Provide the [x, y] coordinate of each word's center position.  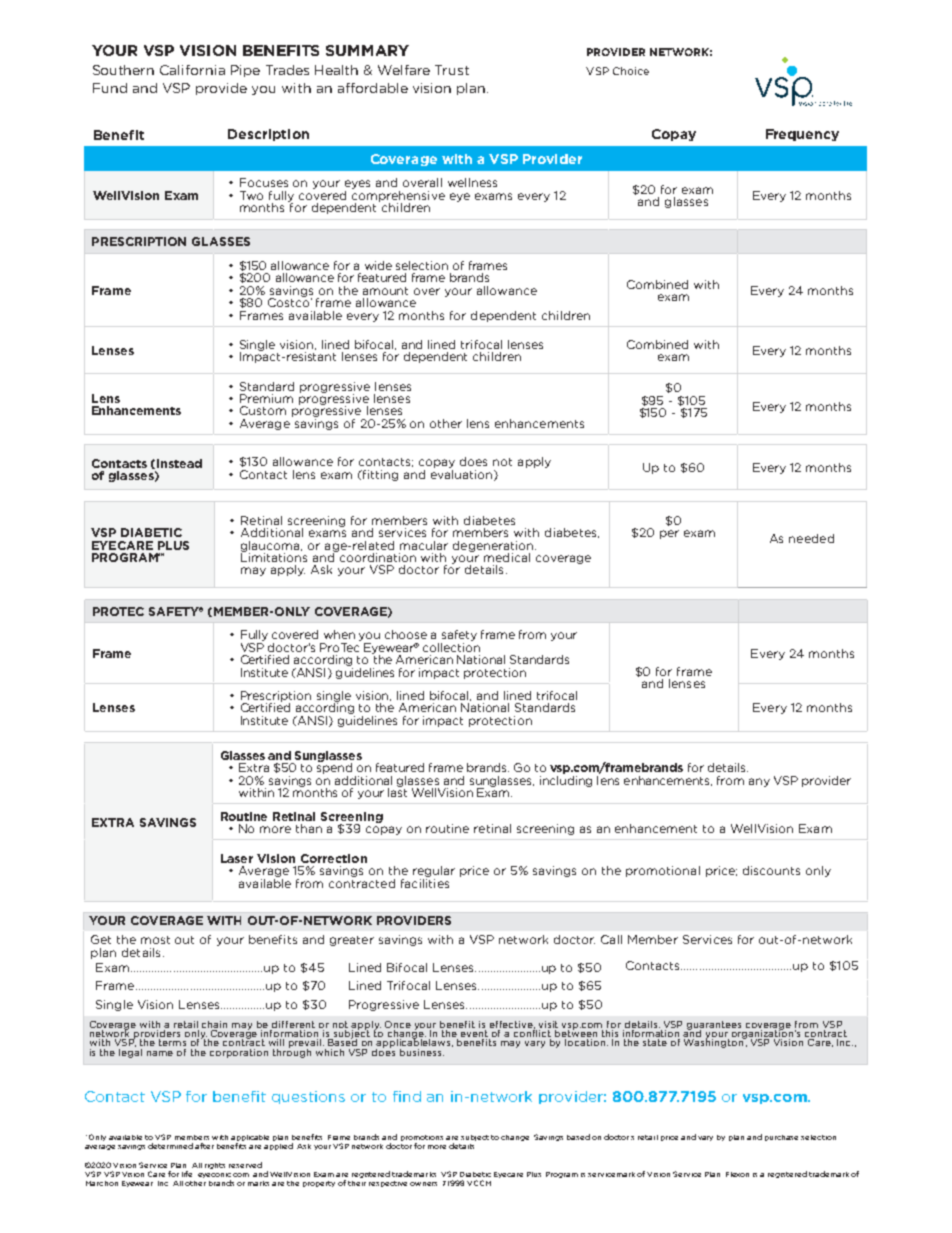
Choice [631, 71]
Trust [452, 70]
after [204, 1146]
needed [811, 538]
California [192, 70]
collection [451, 646]
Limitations [274, 556]
